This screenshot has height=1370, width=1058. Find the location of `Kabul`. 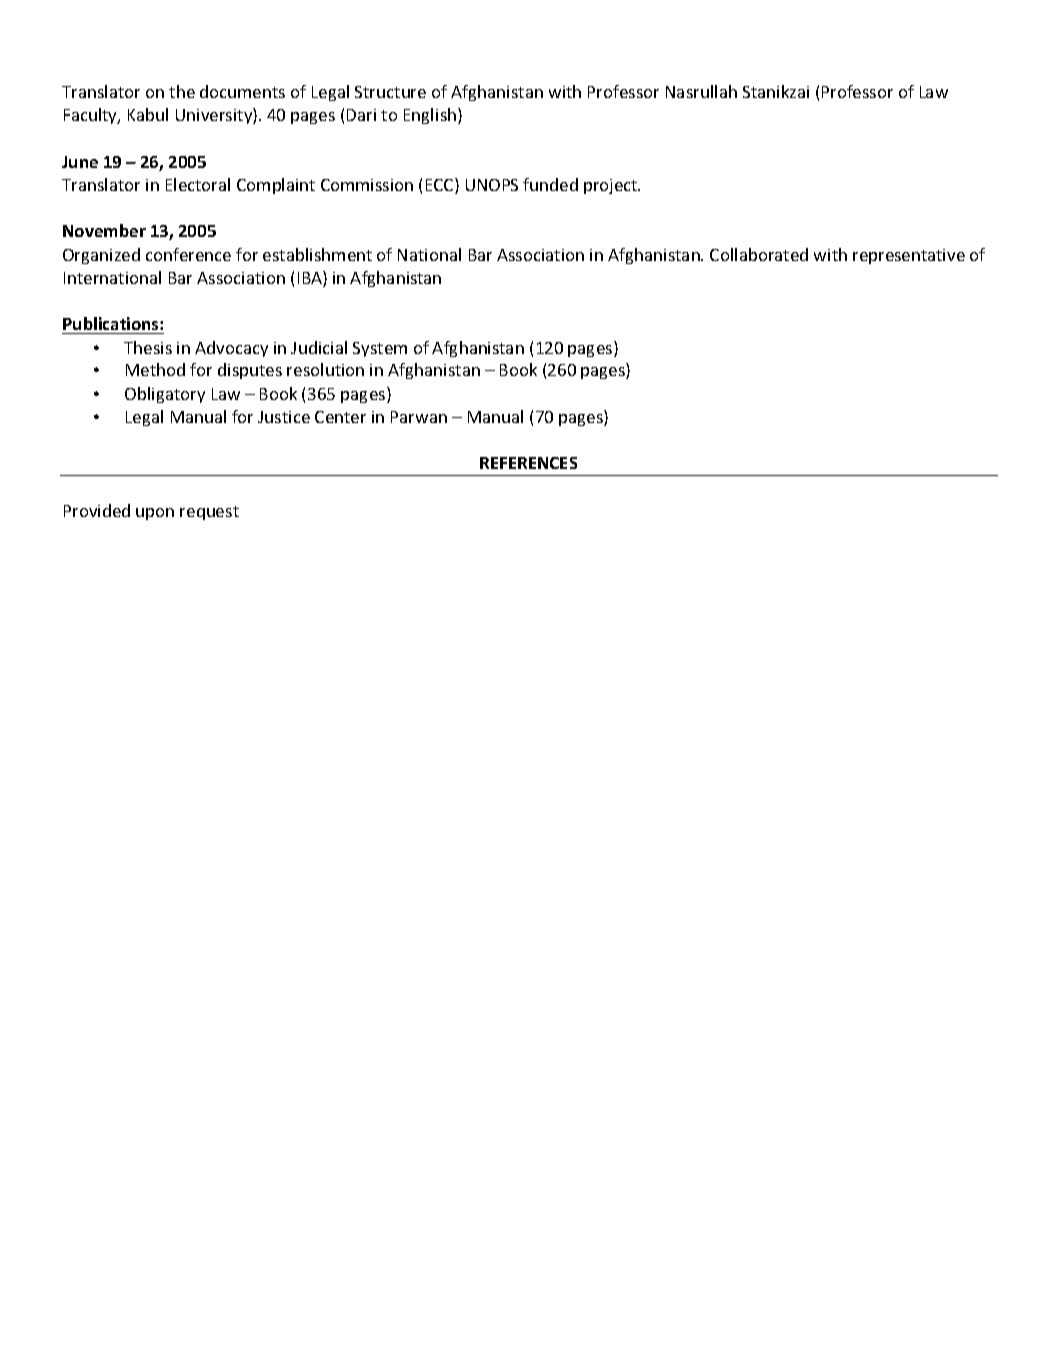

Kabul is located at coordinates (148, 114).
